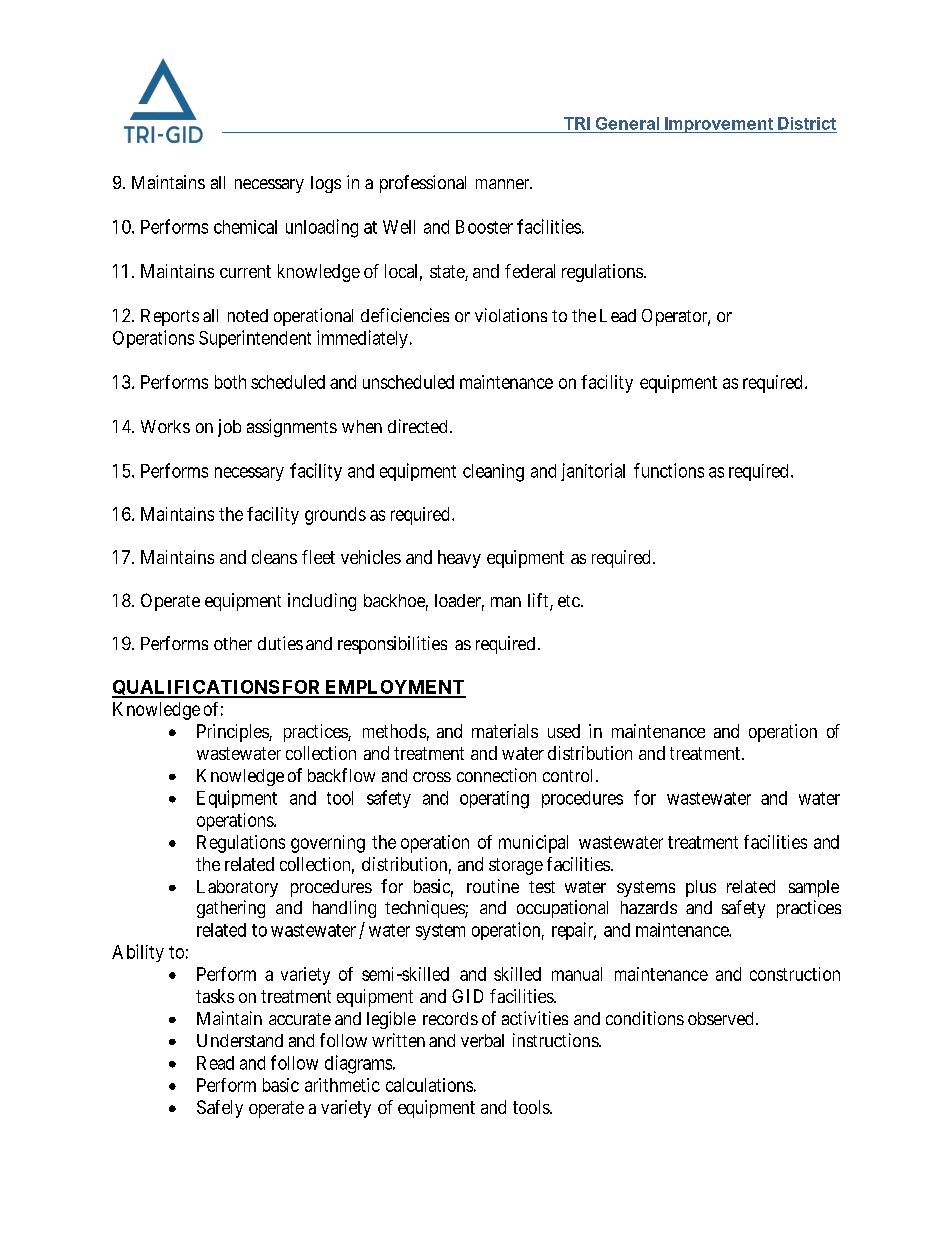 Image resolution: width=952 pixels, height=1233 pixels. Describe the element at coordinates (504, 184) in the document. I see `manner` at that location.
